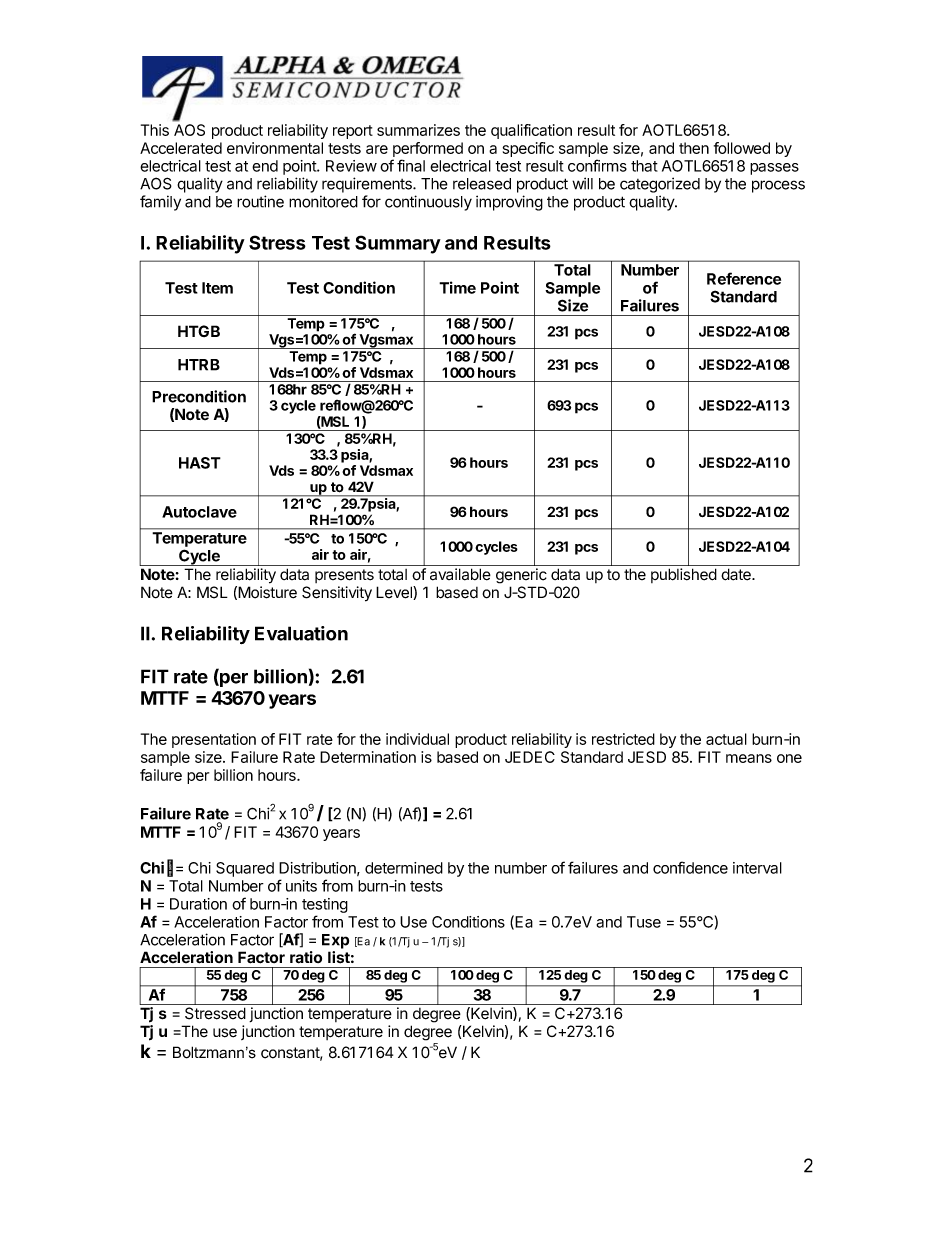 The width and height of the image is (952, 1233). Describe the element at coordinates (265, 166) in the image. I see `end` at that location.
